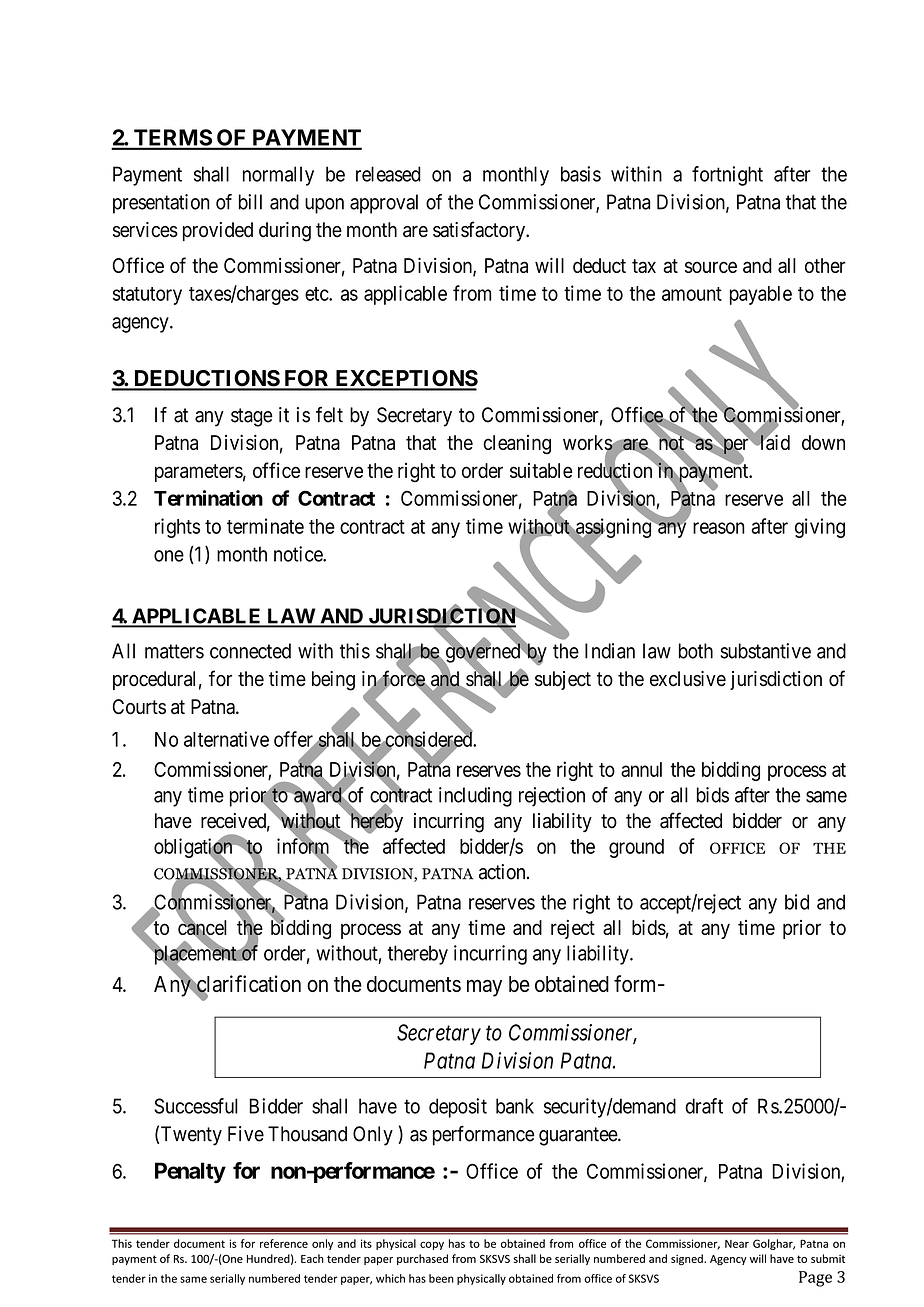  Describe the element at coordinates (250, 202) in the screenshot. I see `bill` at that location.
